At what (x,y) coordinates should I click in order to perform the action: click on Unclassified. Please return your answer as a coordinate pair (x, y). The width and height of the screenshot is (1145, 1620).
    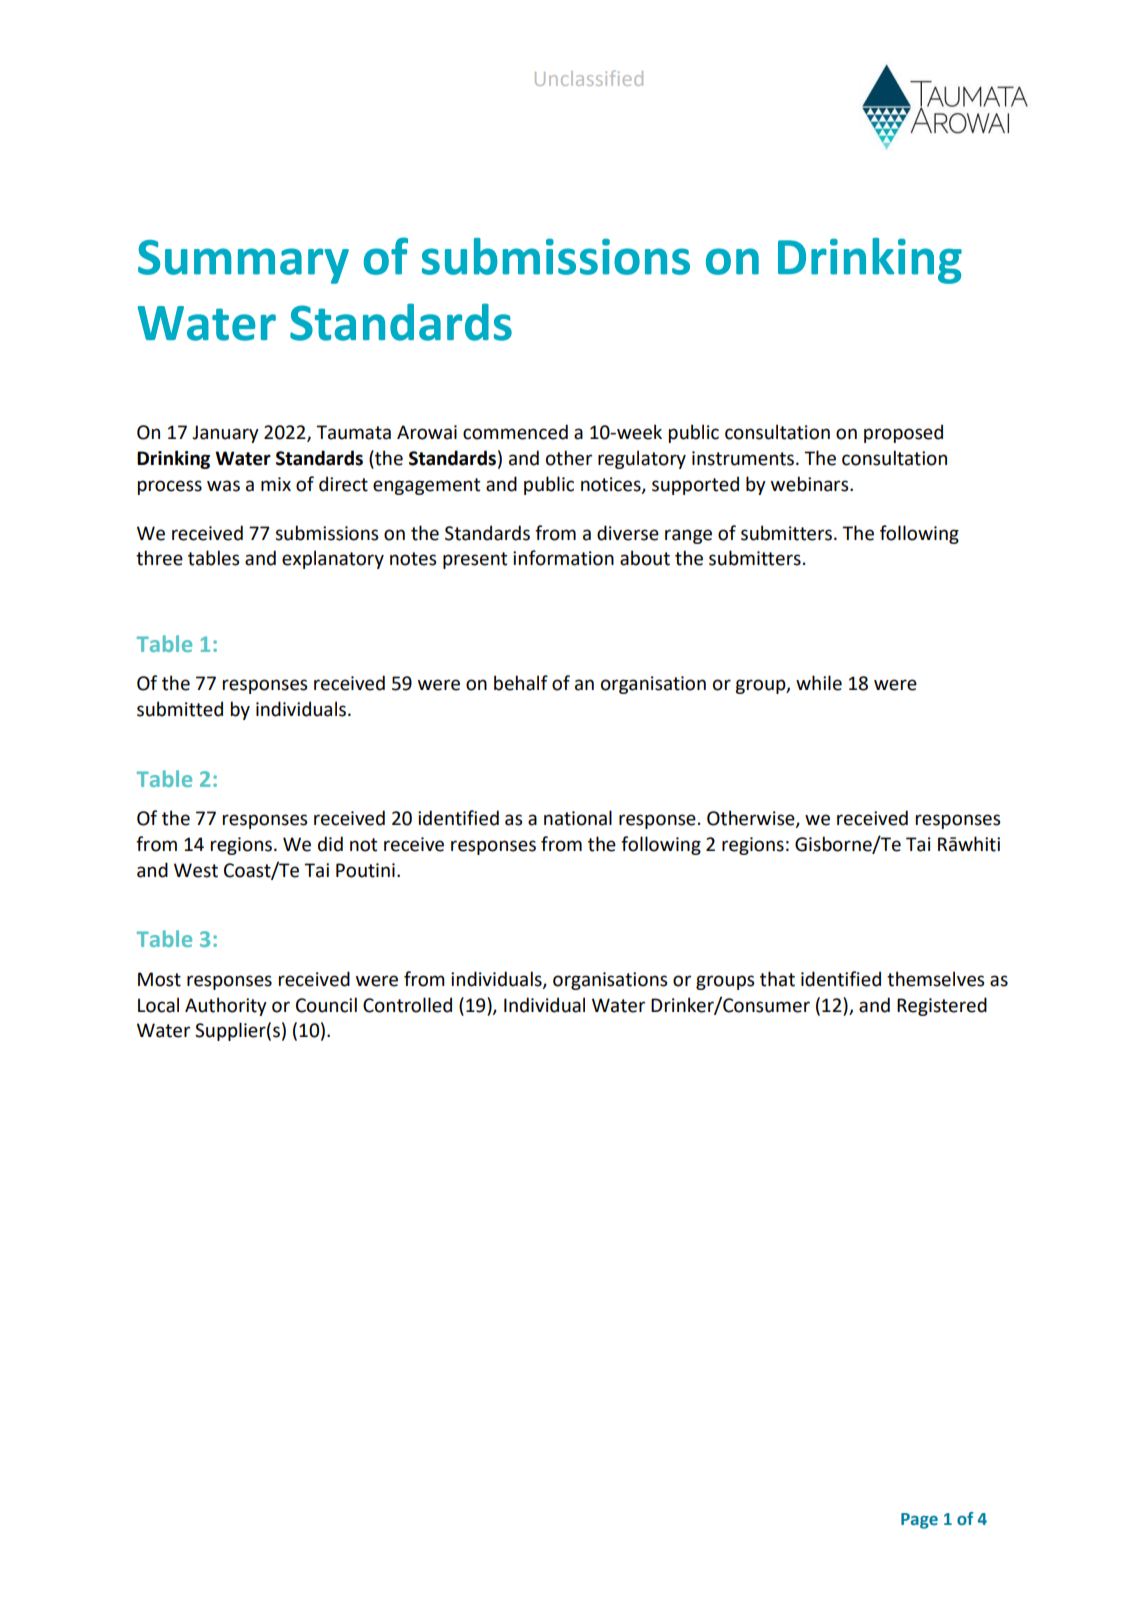
    Looking at the image, I should click on (589, 78).
